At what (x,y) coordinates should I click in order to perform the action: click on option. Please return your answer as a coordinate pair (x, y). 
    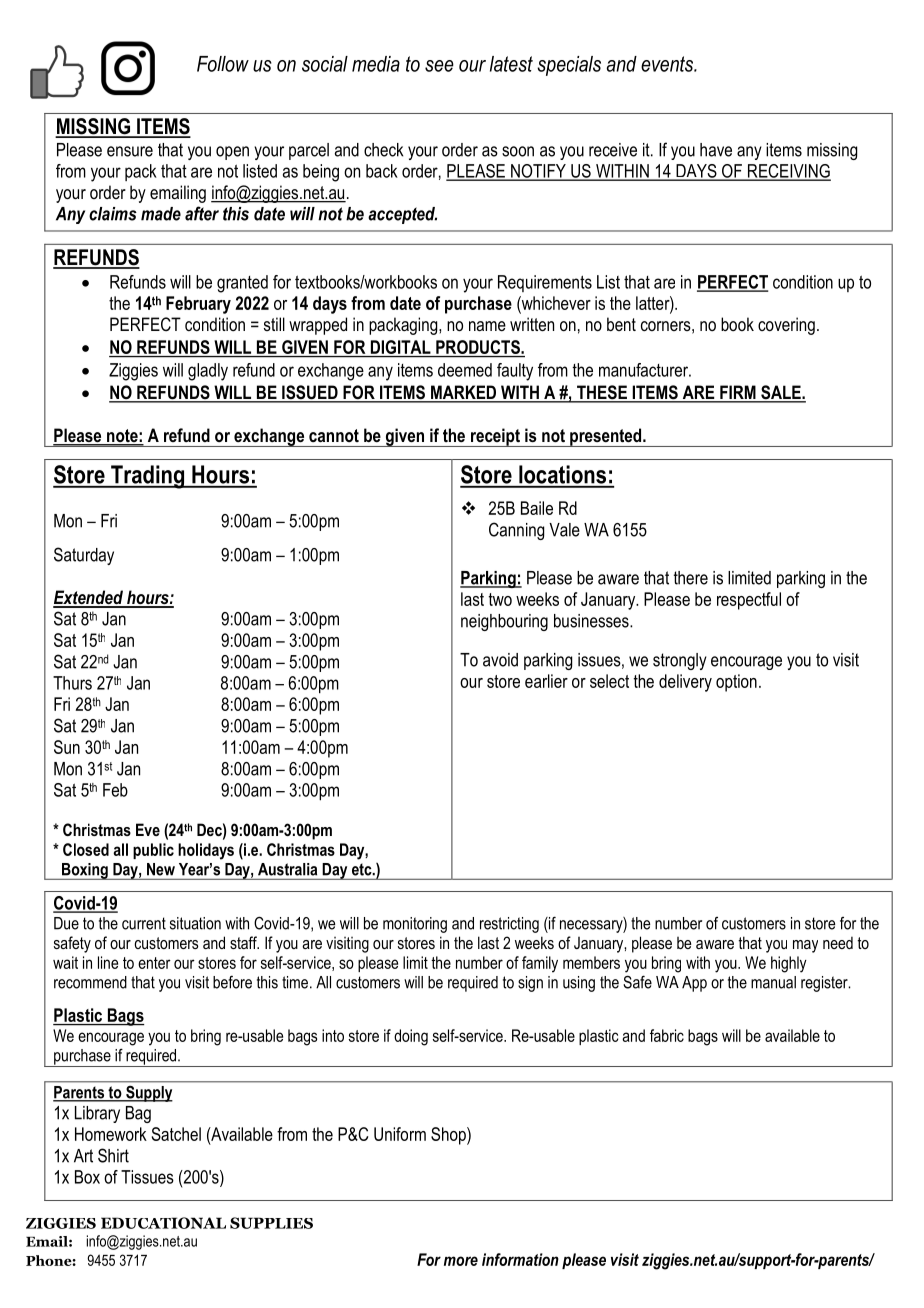
    Looking at the image, I should click on (736, 683).
